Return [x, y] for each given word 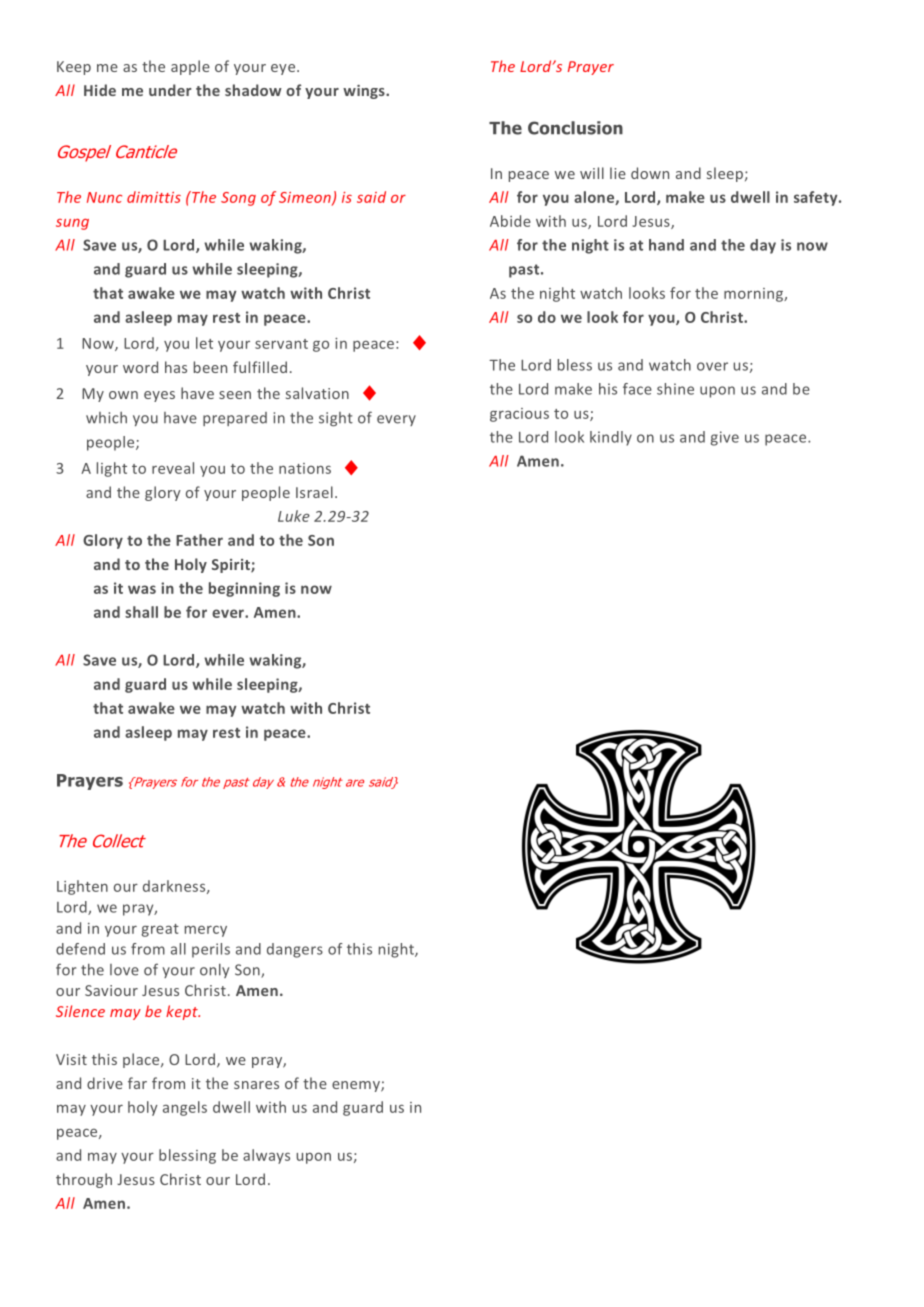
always [266, 1156]
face [637, 389]
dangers [295, 950]
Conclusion [575, 128]
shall [141, 612]
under [170, 90]
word [140, 367]
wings [365, 92]
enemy [357, 1086]
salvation [317, 393]
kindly [611, 438]
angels [185, 1108]
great [160, 930]
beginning [244, 589]
